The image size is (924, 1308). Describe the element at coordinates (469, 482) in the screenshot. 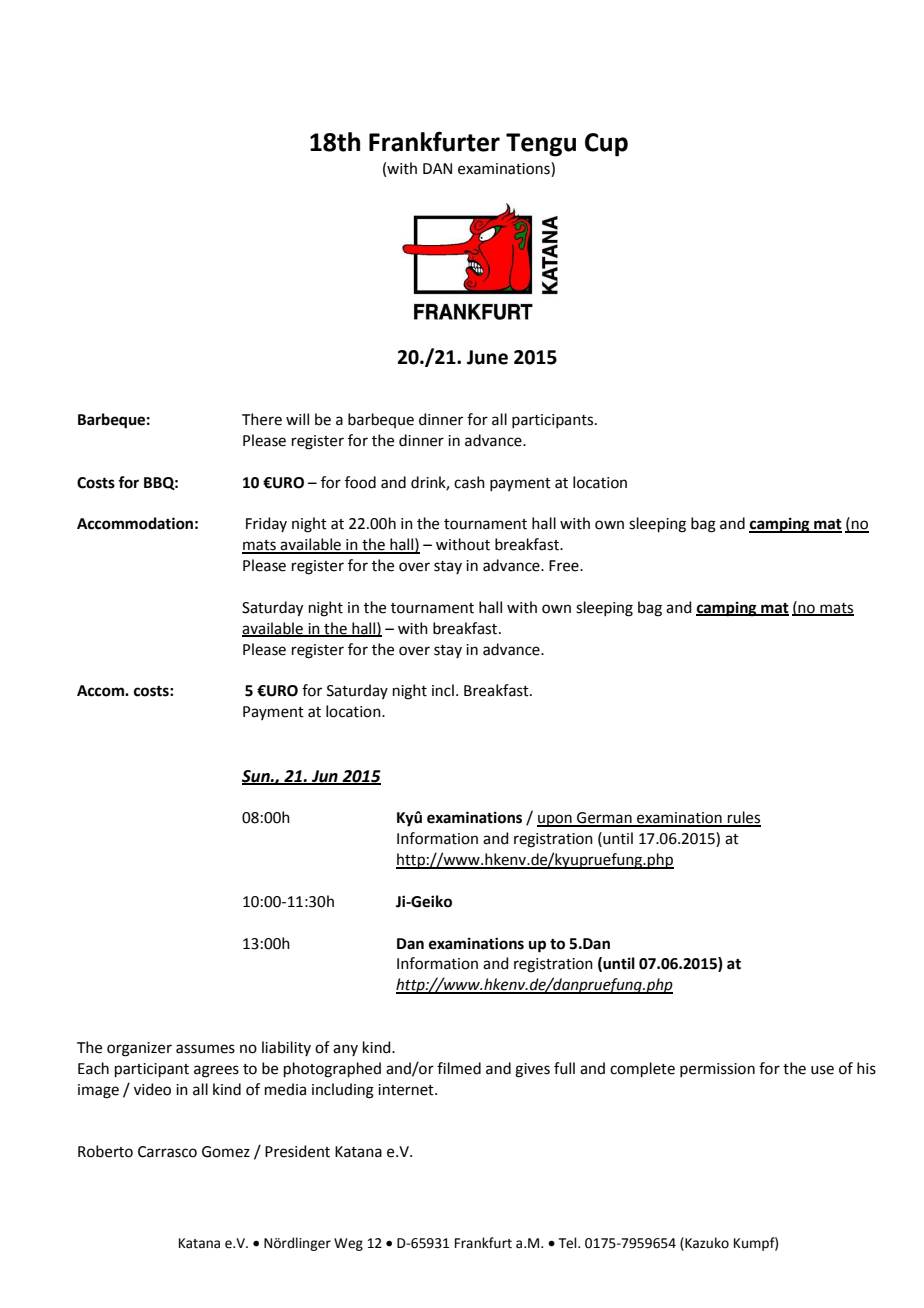

I see `cash` at that location.
